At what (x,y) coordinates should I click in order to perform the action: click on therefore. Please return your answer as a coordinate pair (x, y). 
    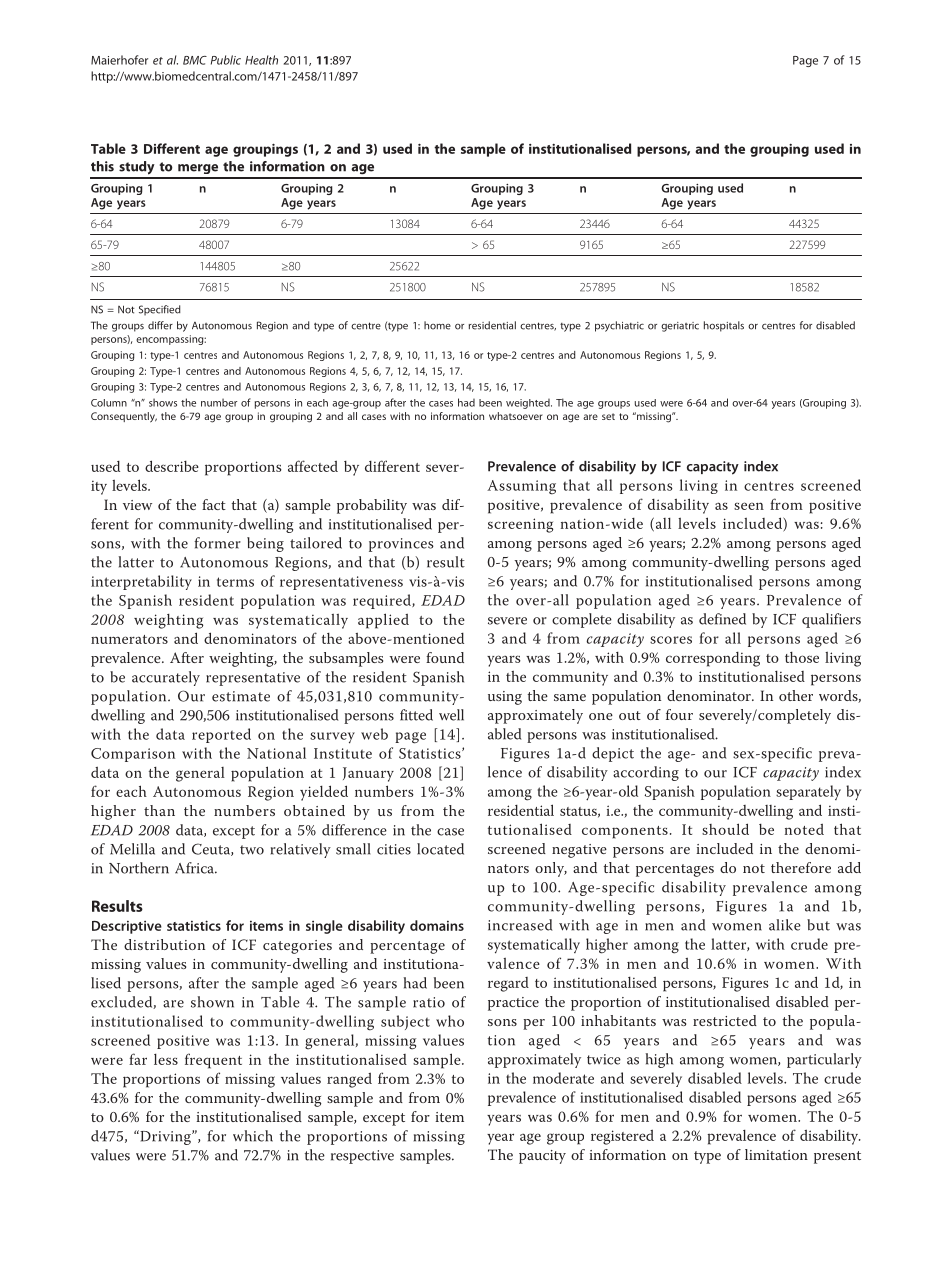
    Looking at the image, I should click on (801, 867).
